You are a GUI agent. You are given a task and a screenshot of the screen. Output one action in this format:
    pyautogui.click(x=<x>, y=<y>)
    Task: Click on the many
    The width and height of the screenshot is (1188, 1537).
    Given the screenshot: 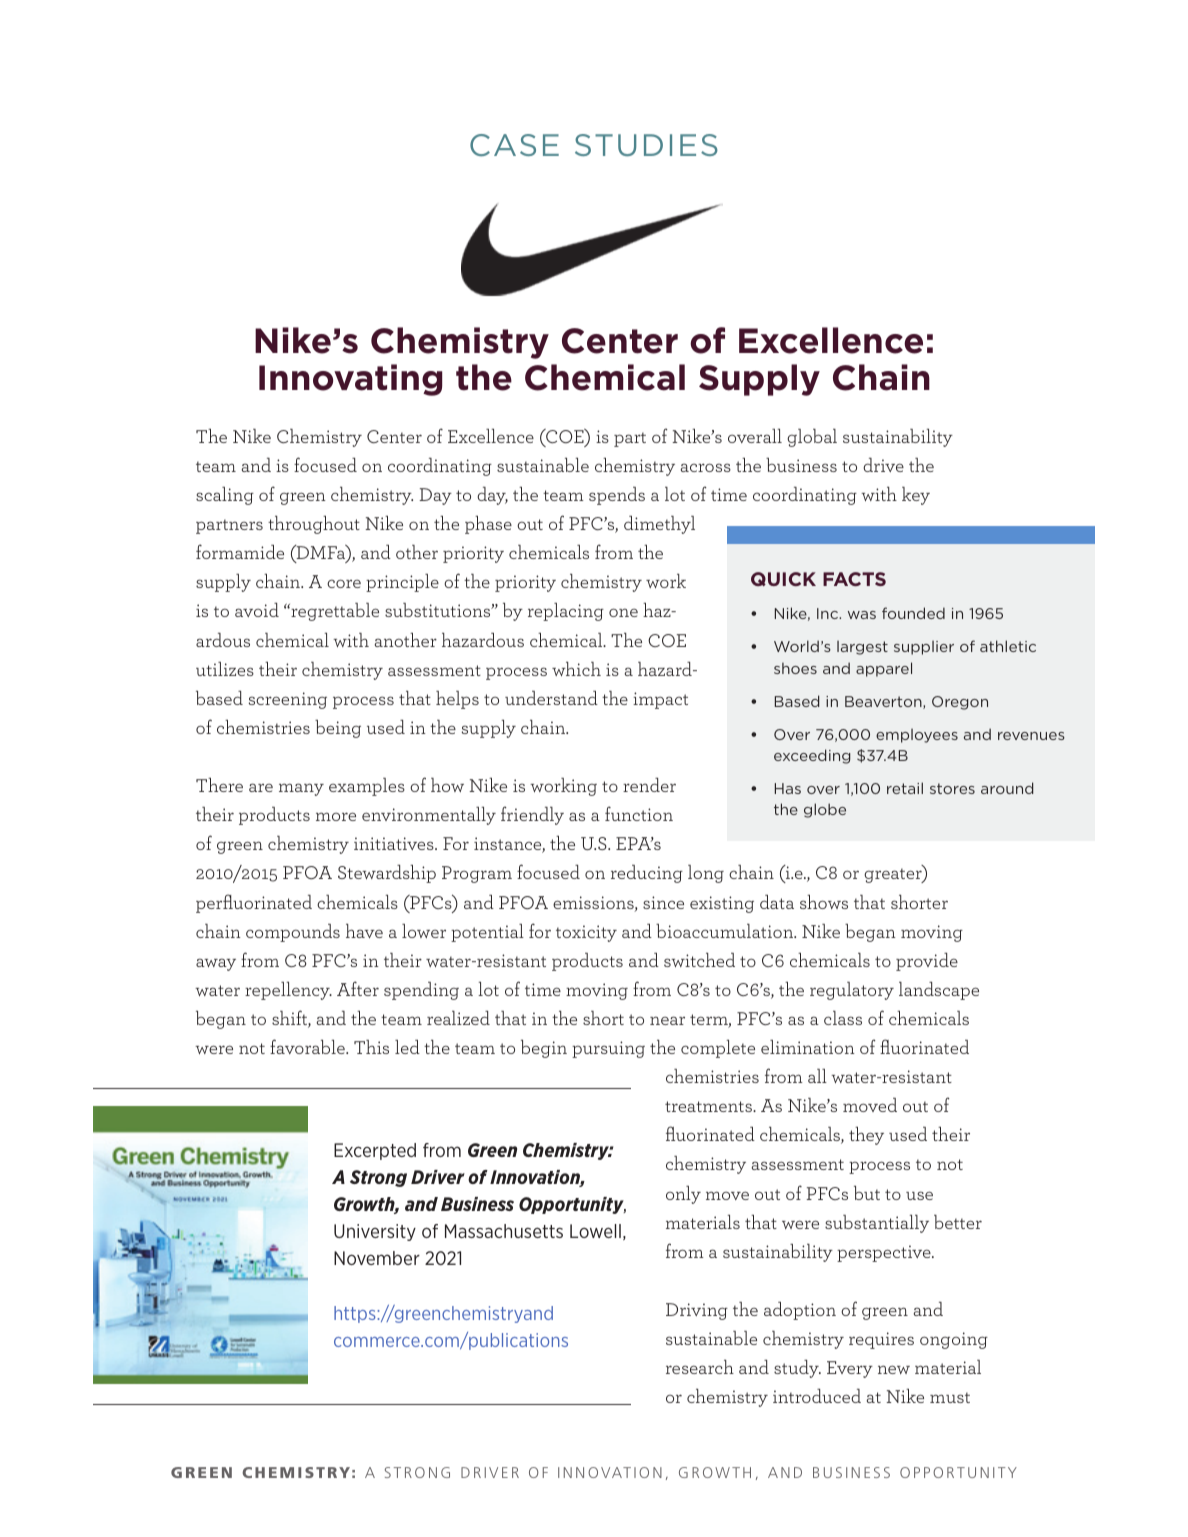 What is the action you would take?
    pyautogui.click(x=301, y=789)
